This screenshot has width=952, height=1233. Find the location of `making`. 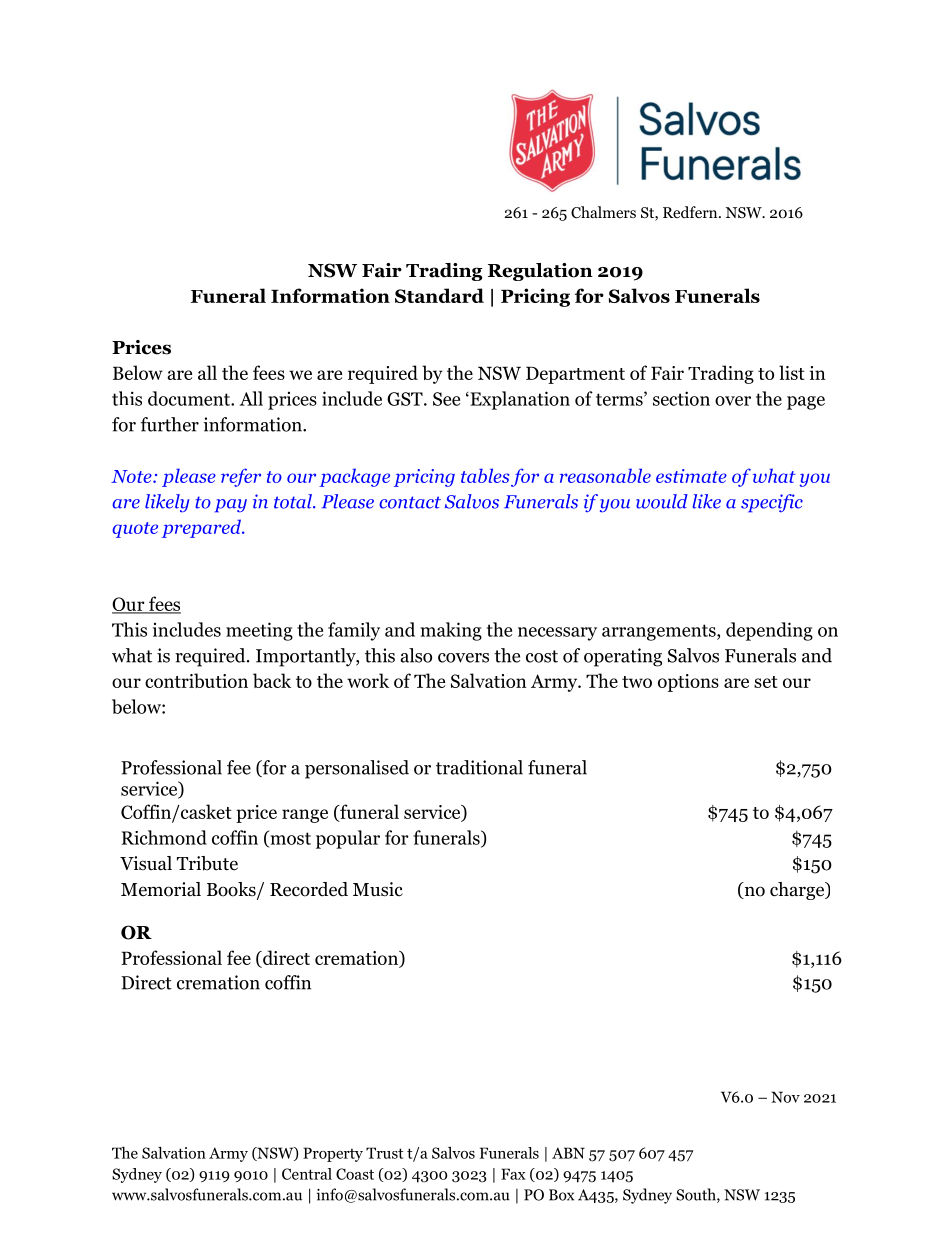

making is located at coordinates (451, 631).
